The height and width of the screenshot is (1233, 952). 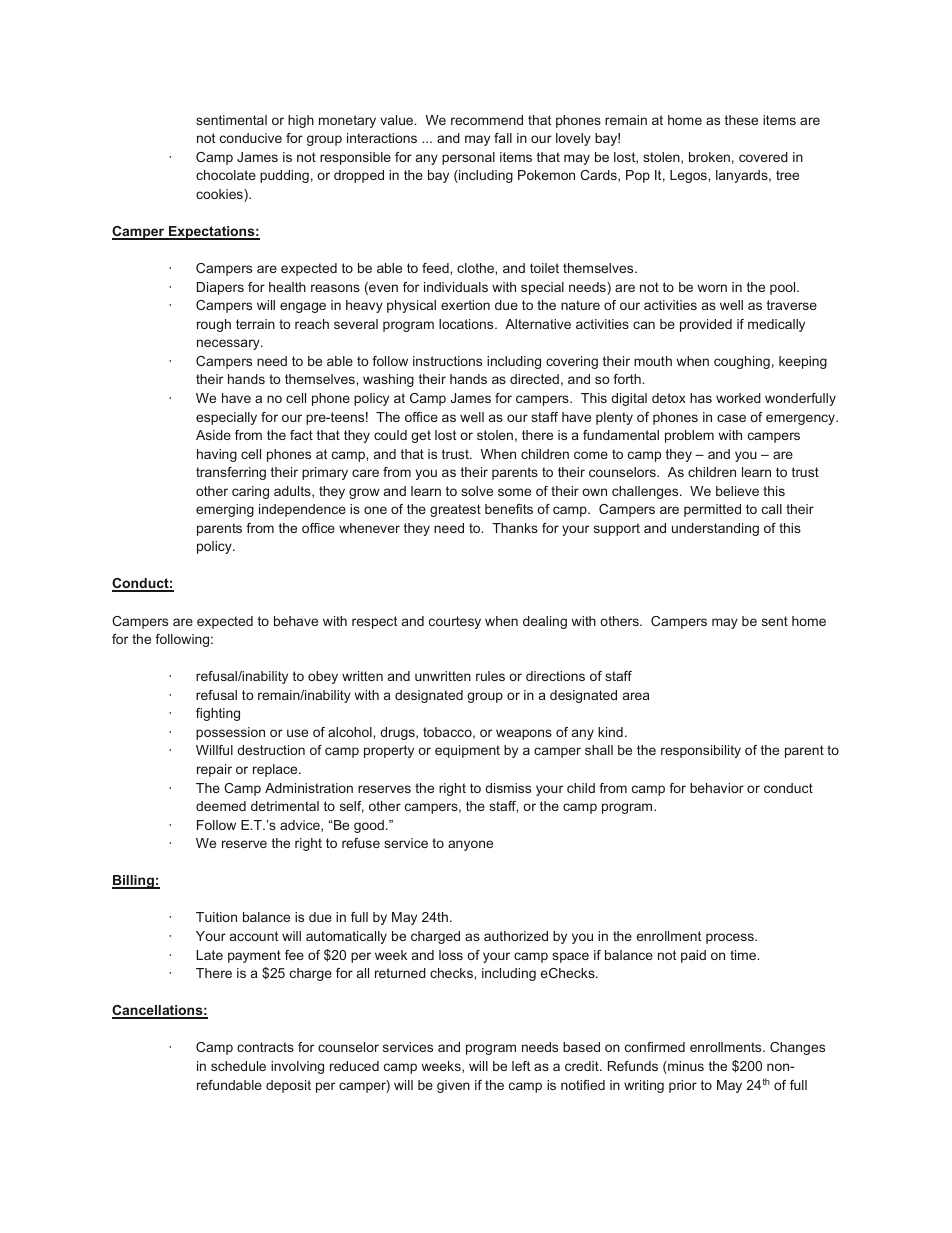 I want to click on emerging, so click(x=225, y=510).
